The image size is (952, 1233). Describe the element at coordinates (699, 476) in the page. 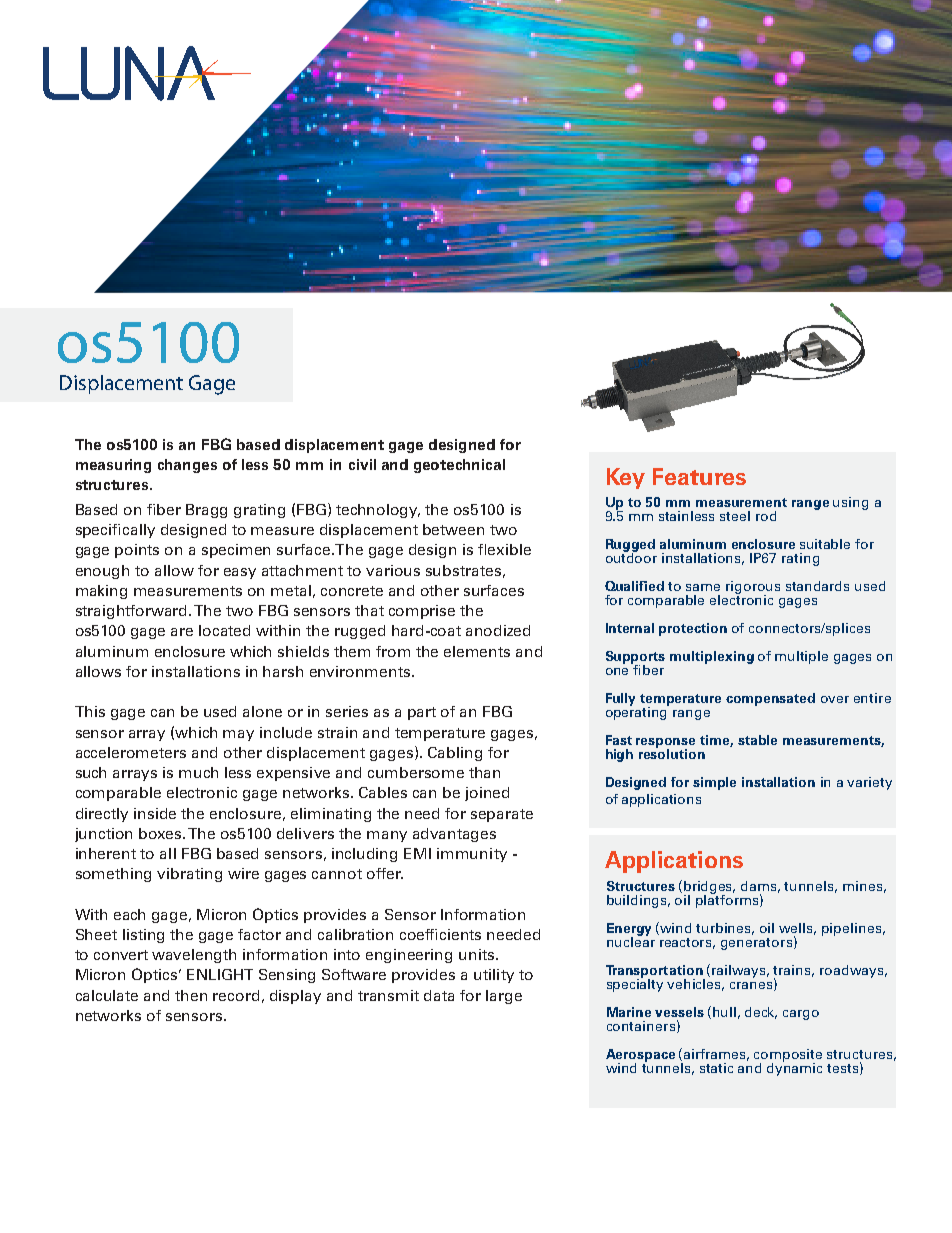

I see `Features` at that location.
